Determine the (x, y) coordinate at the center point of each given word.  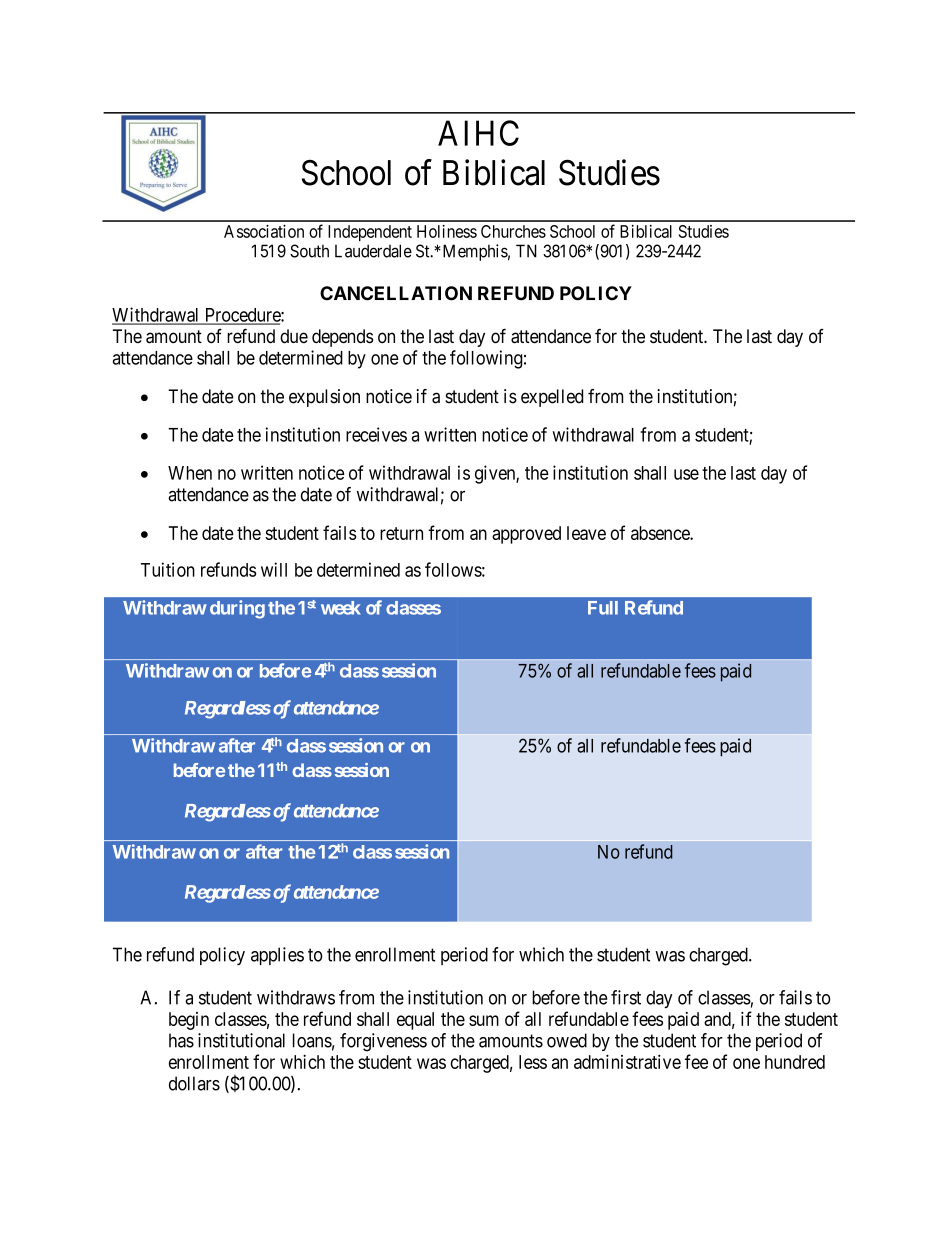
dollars (194, 1083)
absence (661, 533)
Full (603, 608)
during (237, 609)
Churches (513, 231)
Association (264, 231)
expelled (552, 398)
